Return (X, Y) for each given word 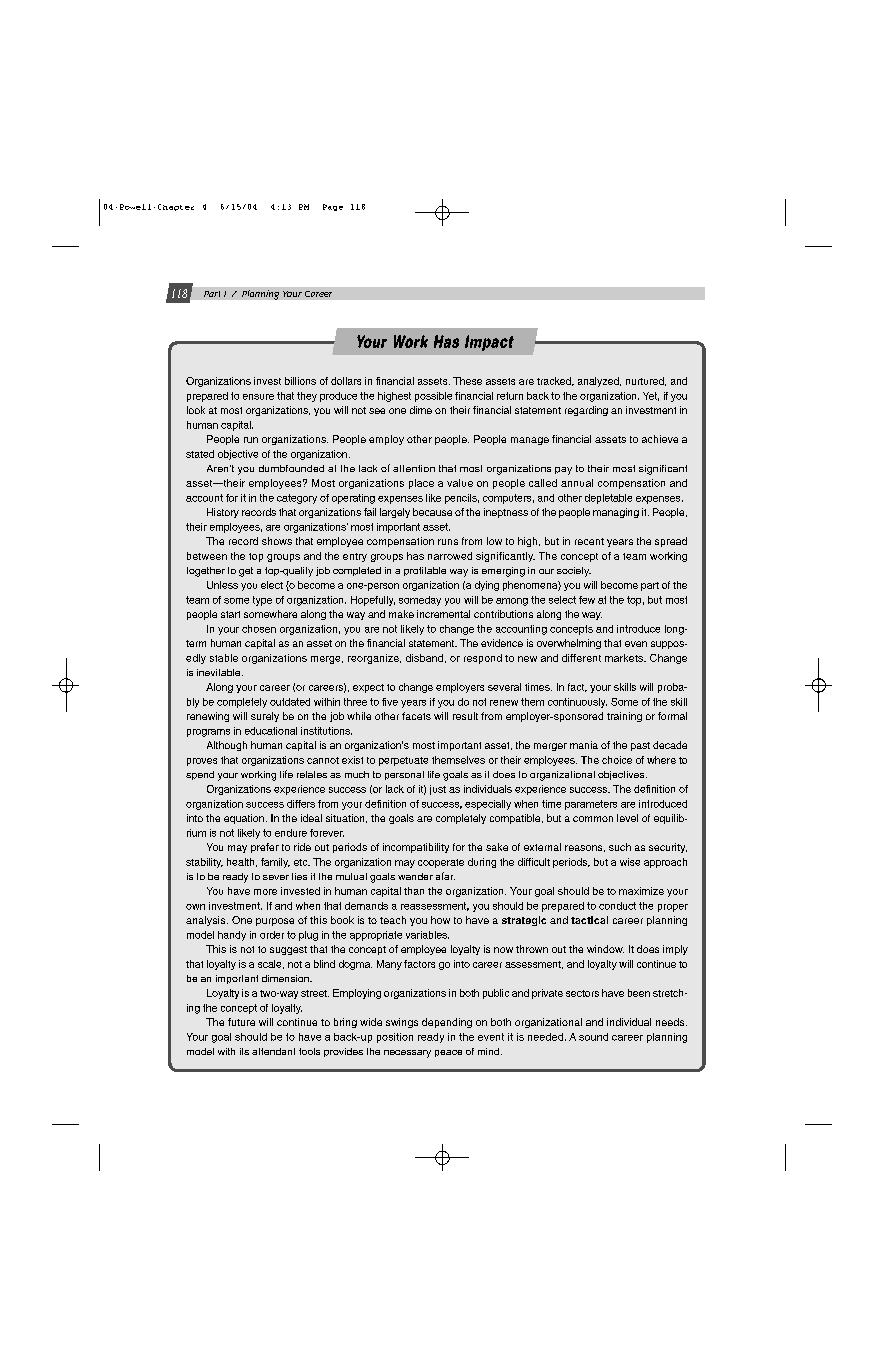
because (432, 512)
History (223, 513)
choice (617, 760)
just (438, 790)
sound (593, 1037)
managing (616, 513)
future (241, 1022)
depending (447, 1023)
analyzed (599, 382)
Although (227, 746)
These (467, 381)
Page (333, 207)
